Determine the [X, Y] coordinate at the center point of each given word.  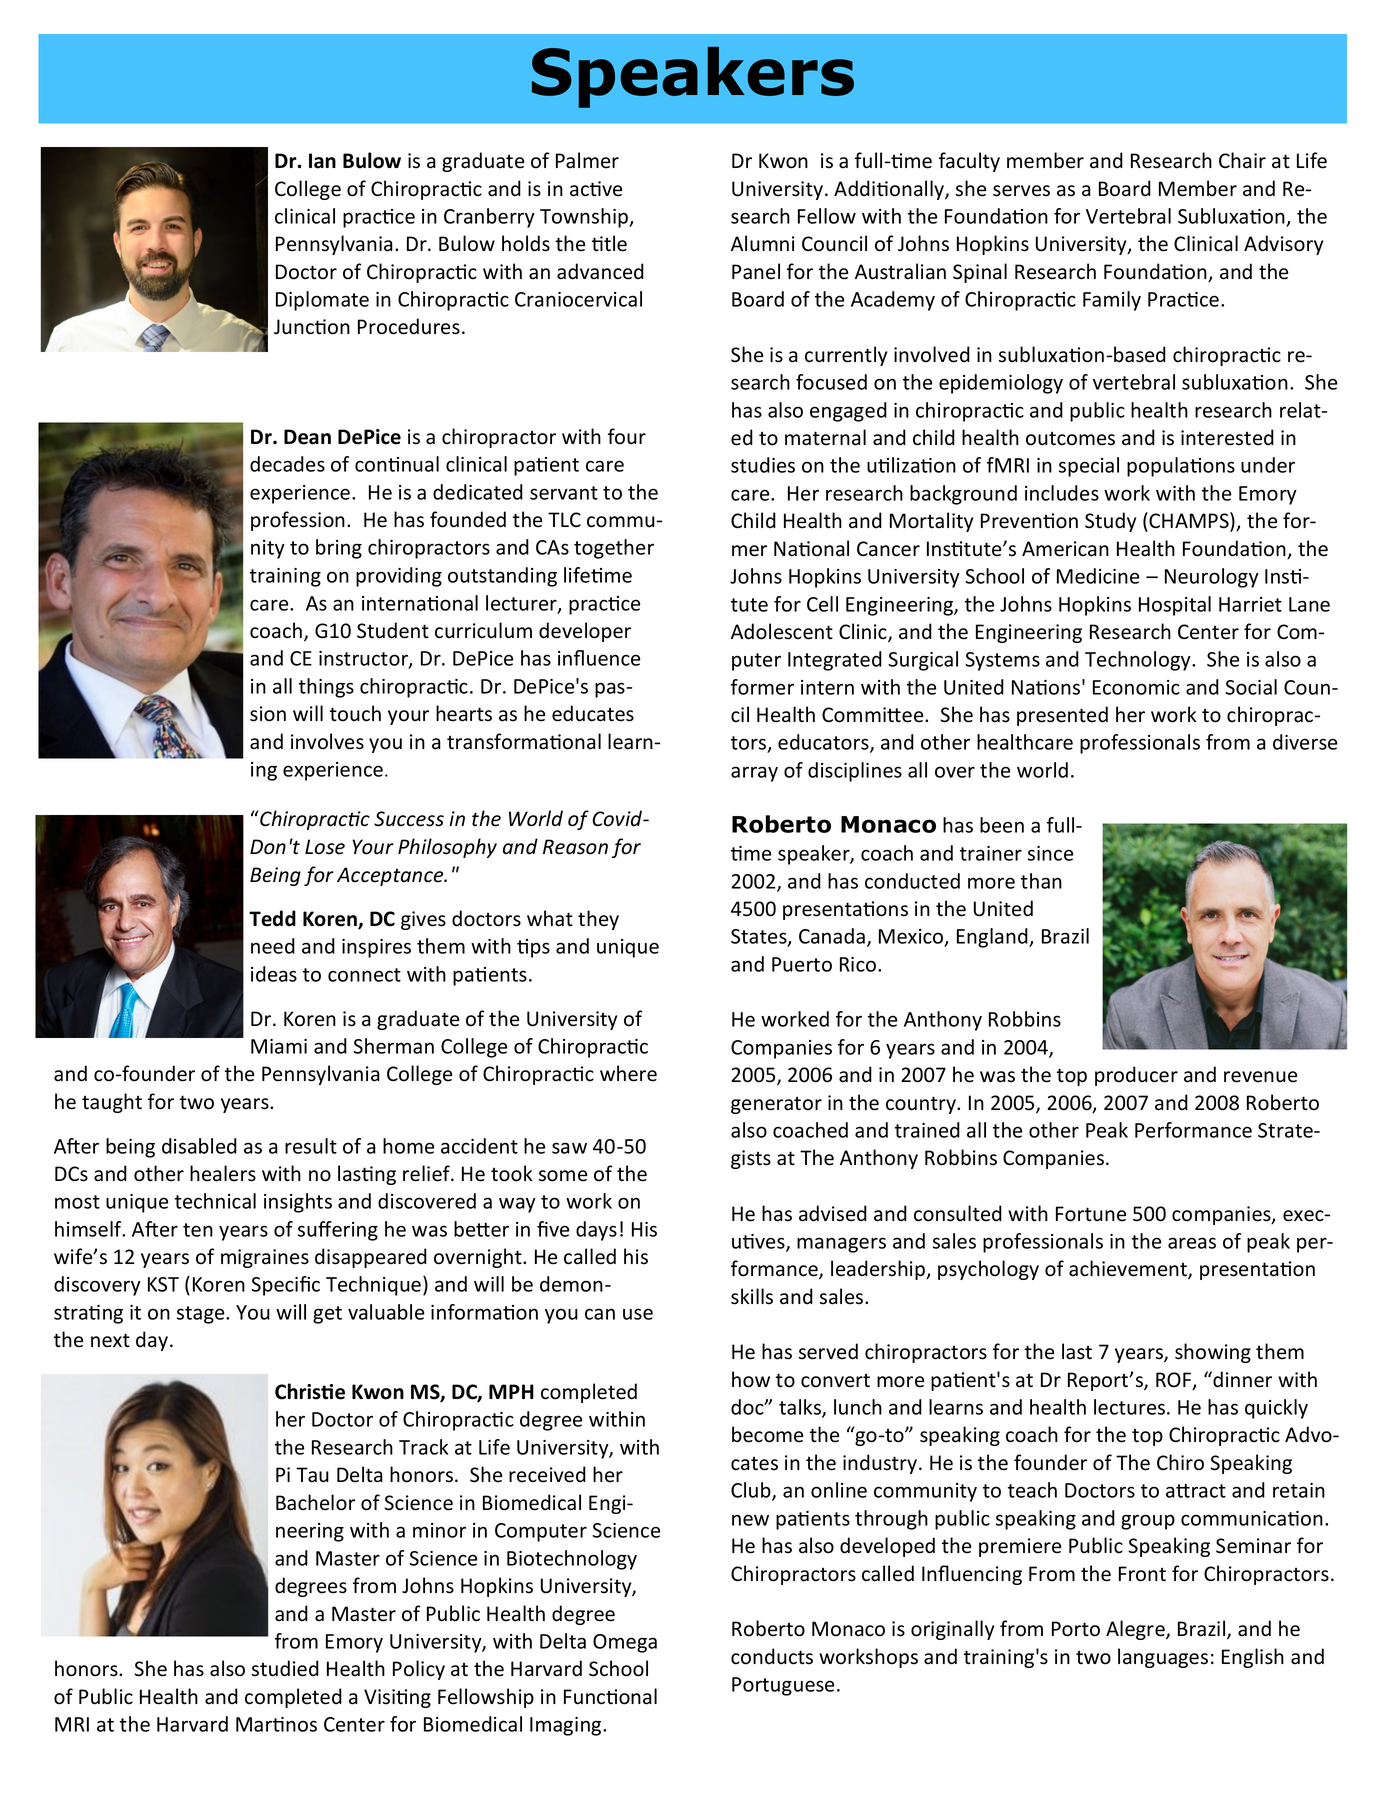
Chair [1242, 160]
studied [285, 1668]
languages [1163, 1658]
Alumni [763, 243]
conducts [772, 1656]
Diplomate [322, 301]
